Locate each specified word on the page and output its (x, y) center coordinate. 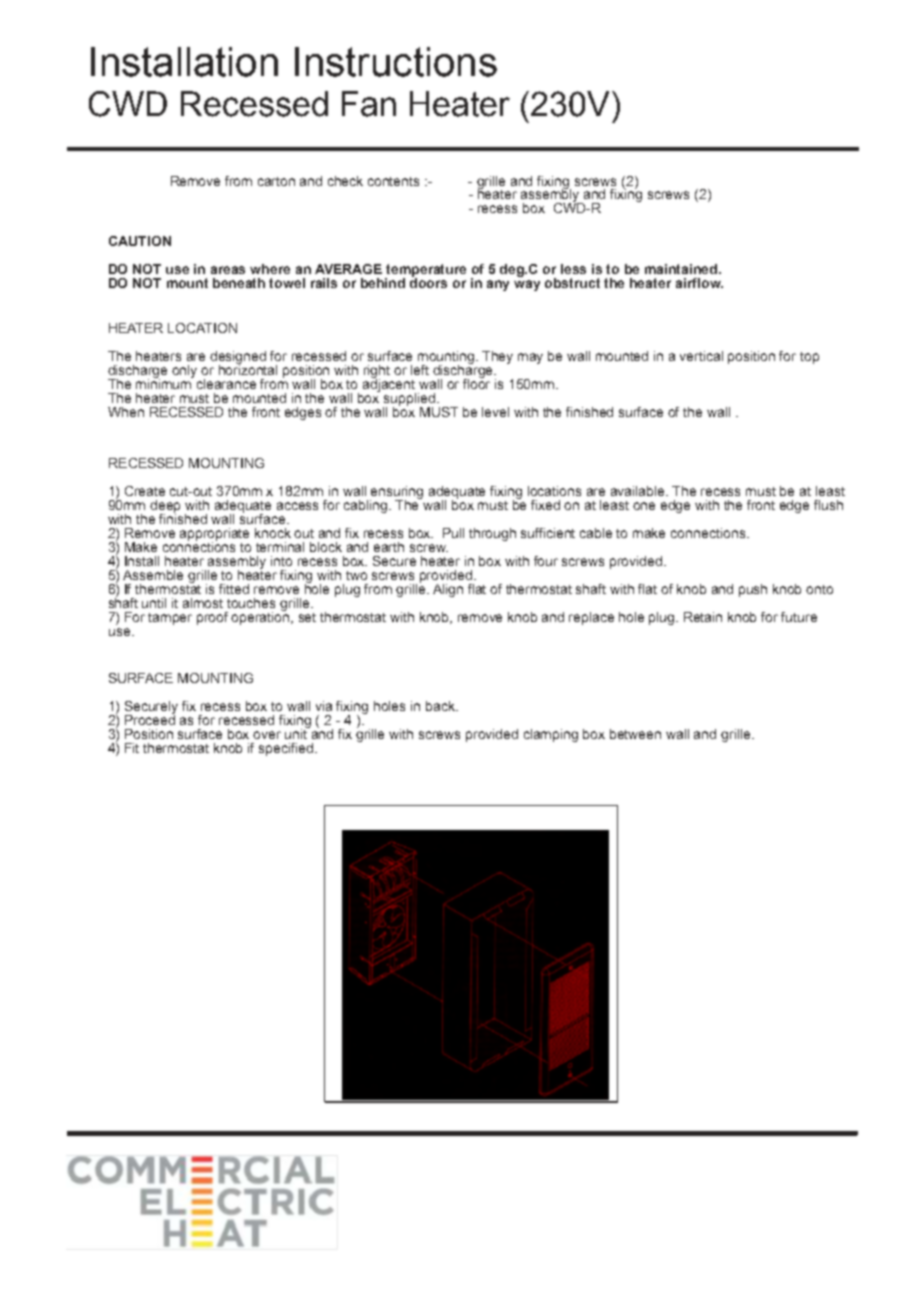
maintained (682, 269)
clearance (226, 384)
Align (448, 590)
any (498, 285)
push (753, 590)
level (495, 412)
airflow (699, 283)
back (442, 706)
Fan (369, 104)
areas (228, 270)
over (267, 735)
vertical (701, 356)
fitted (234, 589)
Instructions (396, 62)
